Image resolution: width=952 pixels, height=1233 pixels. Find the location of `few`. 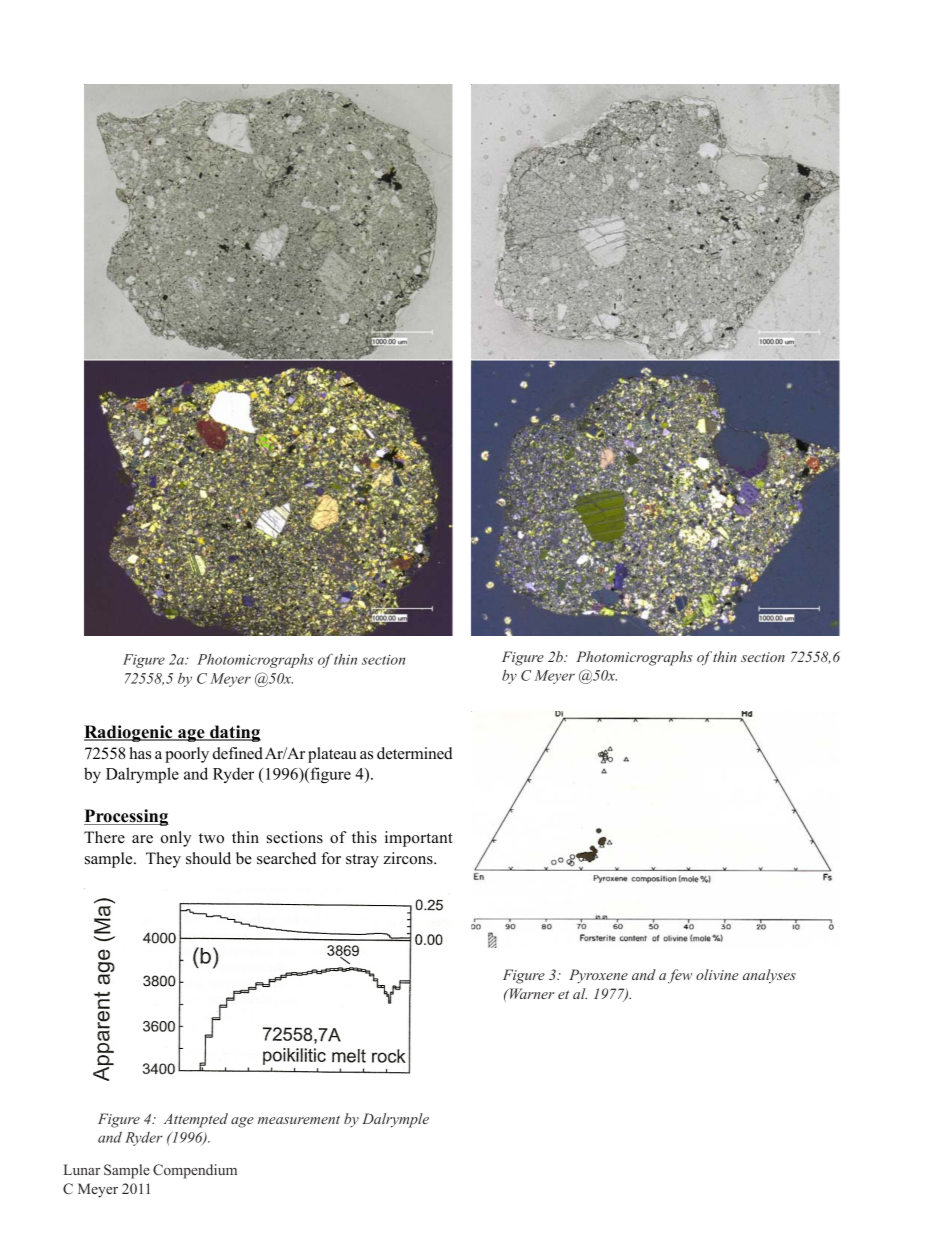

few is located at coordinates (680, 976).
